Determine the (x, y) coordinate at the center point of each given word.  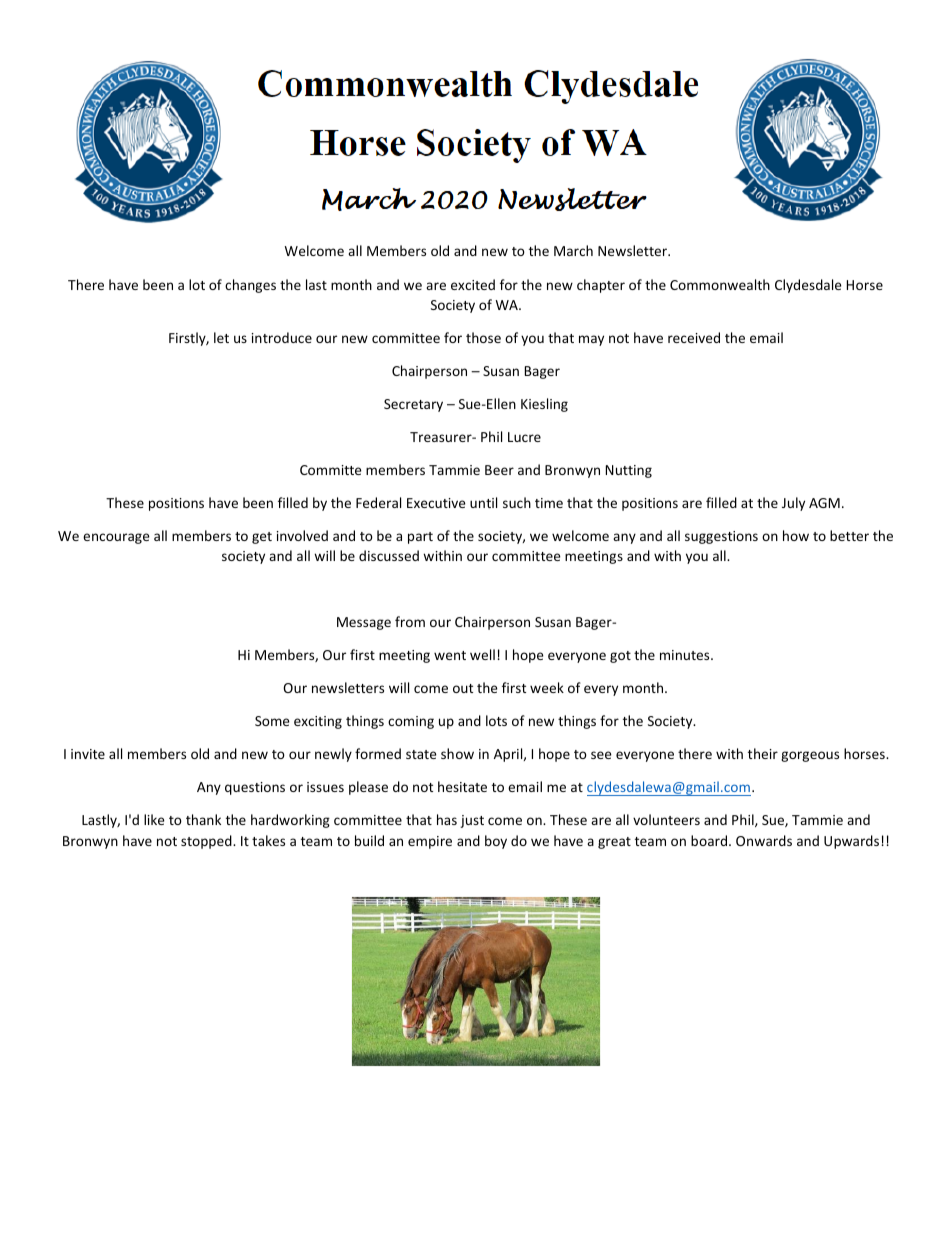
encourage (116, 538)
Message (364, 623)
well (482, 654)
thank (203, 819)
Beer (499, 470)
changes (250, 286)
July (793, 504)
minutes (686, 655)
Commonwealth (720, 284)
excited (473, 284)
